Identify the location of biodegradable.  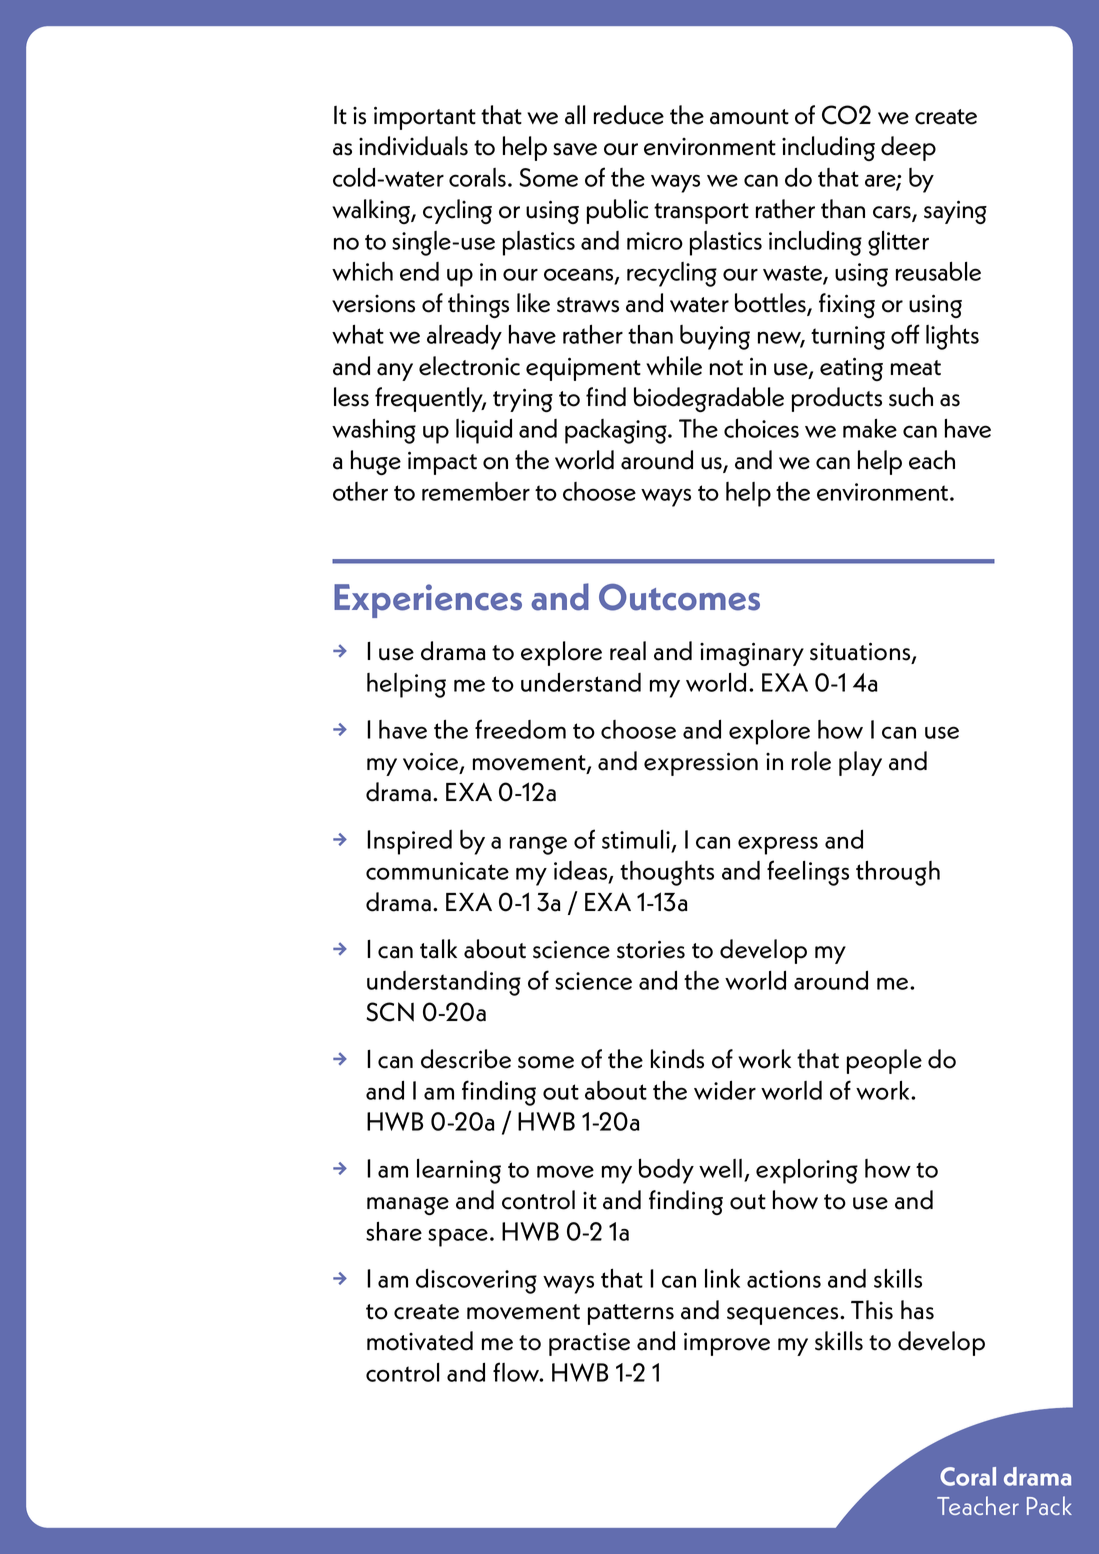
(709, 399).
